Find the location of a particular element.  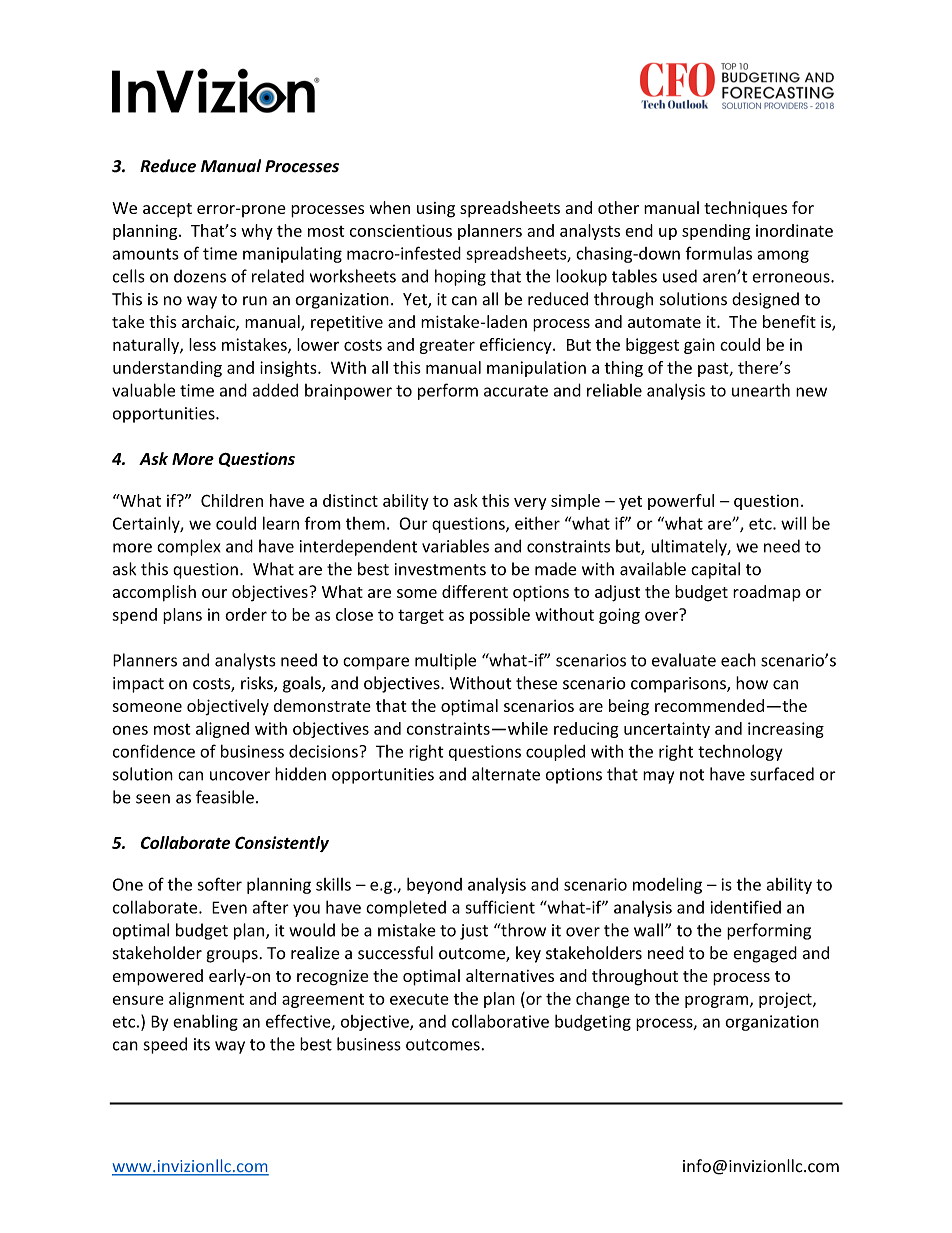

technology is located at coordinates (740, 752).
